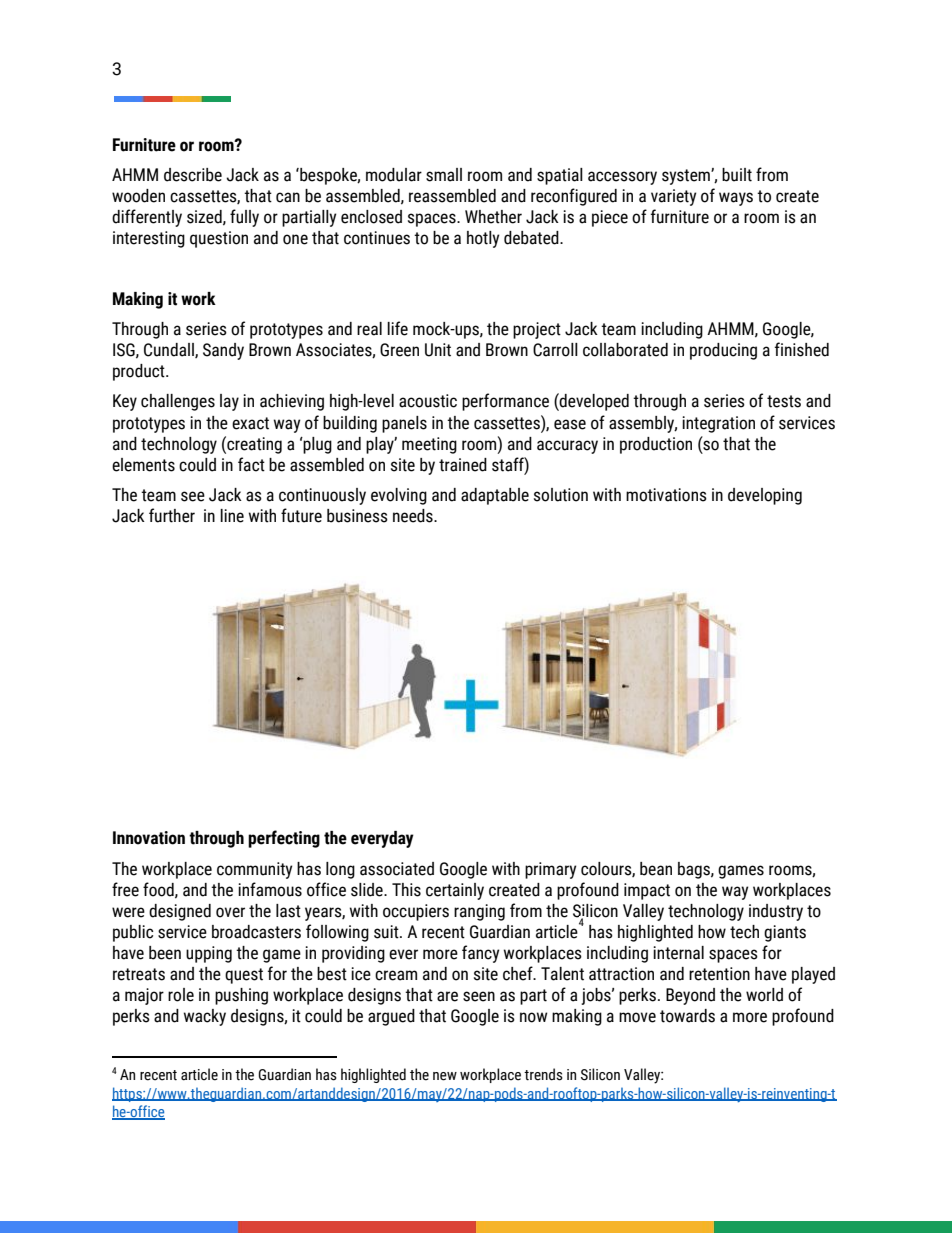 This image has width=952, height=1233. Describe the element at coordinates (205, 1017) in the image. I see `wacky` at that location.
